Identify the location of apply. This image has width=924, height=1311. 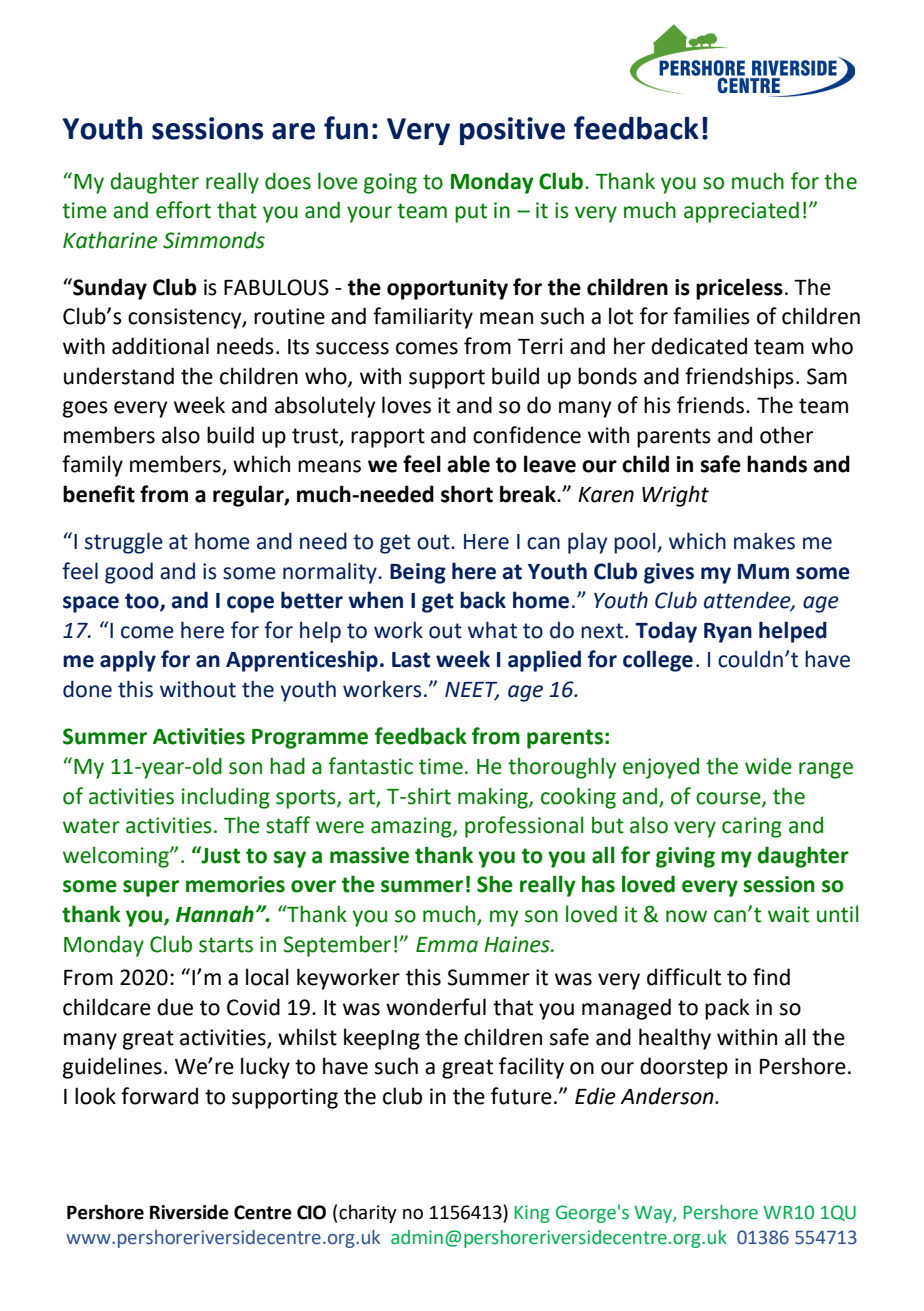
(128, 661).
